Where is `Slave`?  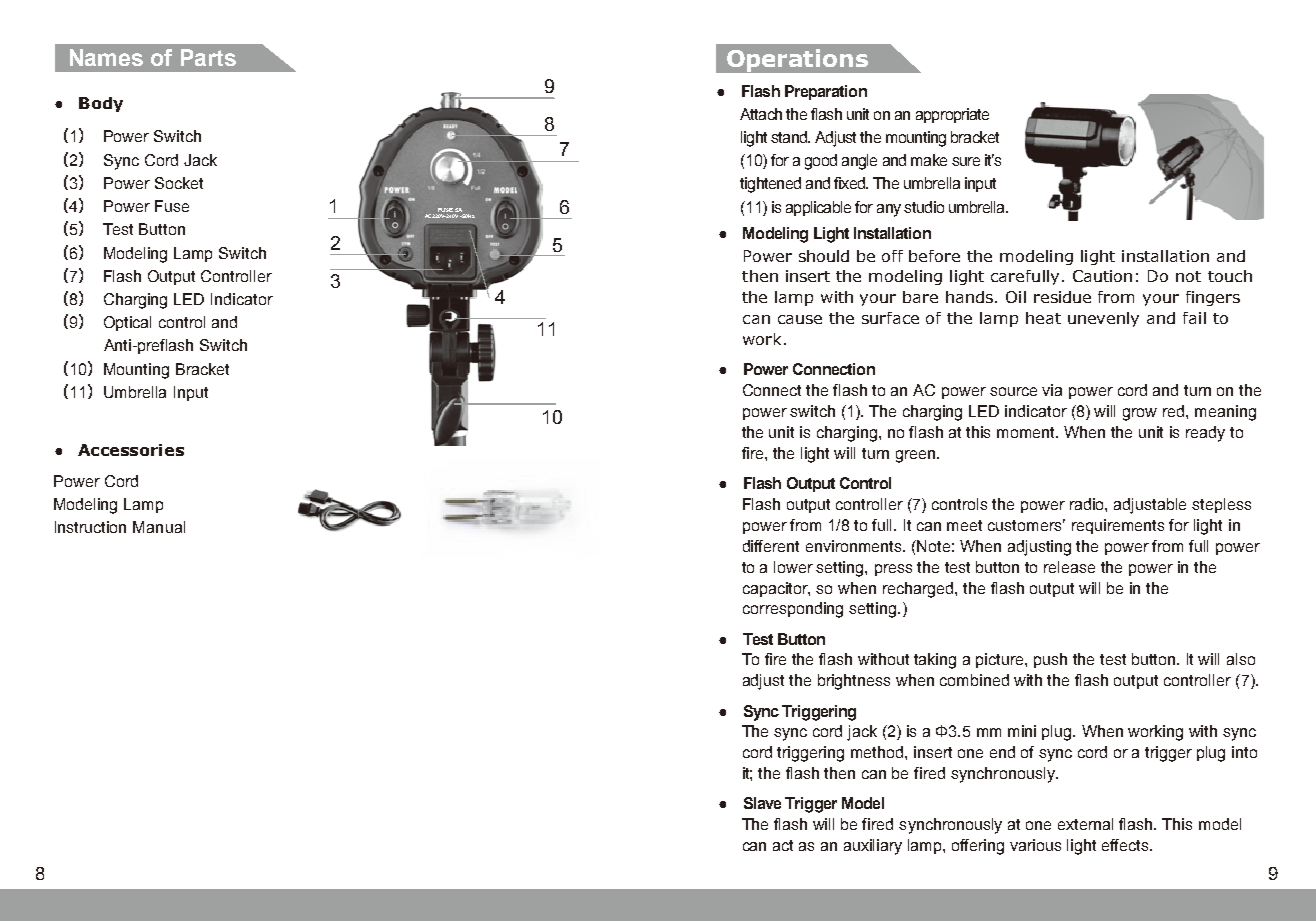
Slave is located at coordinates (762, 803).
